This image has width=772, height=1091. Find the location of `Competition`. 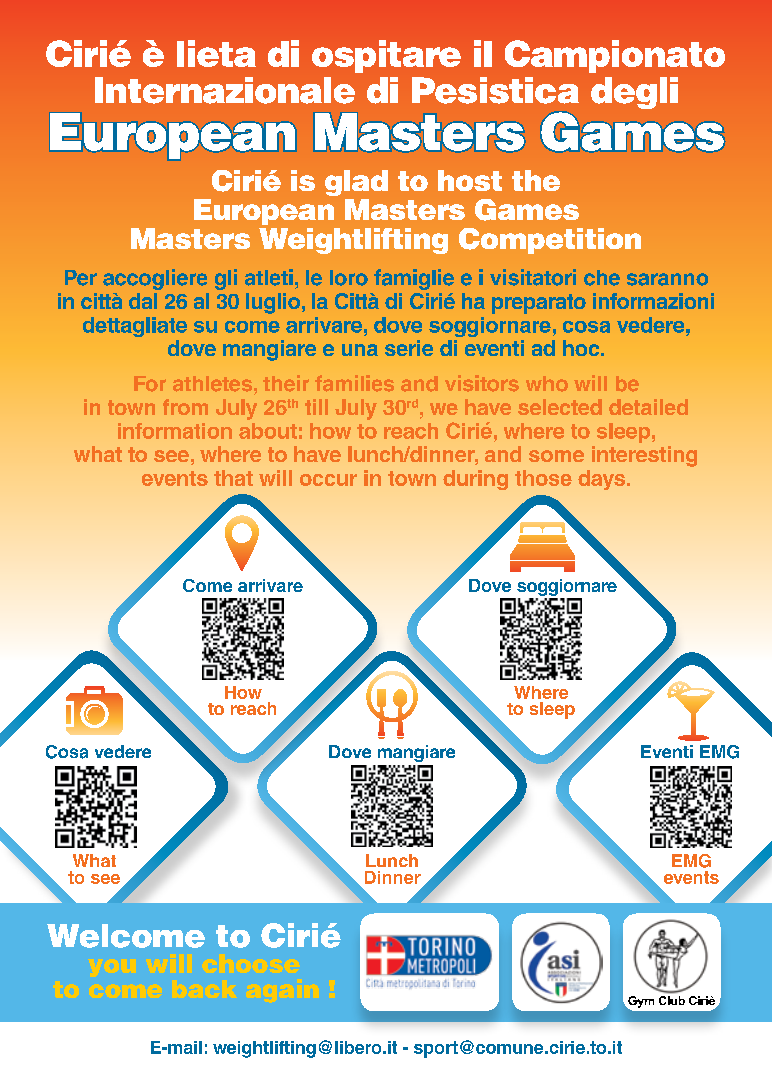

Competition is located at coordinates (550, 241).
